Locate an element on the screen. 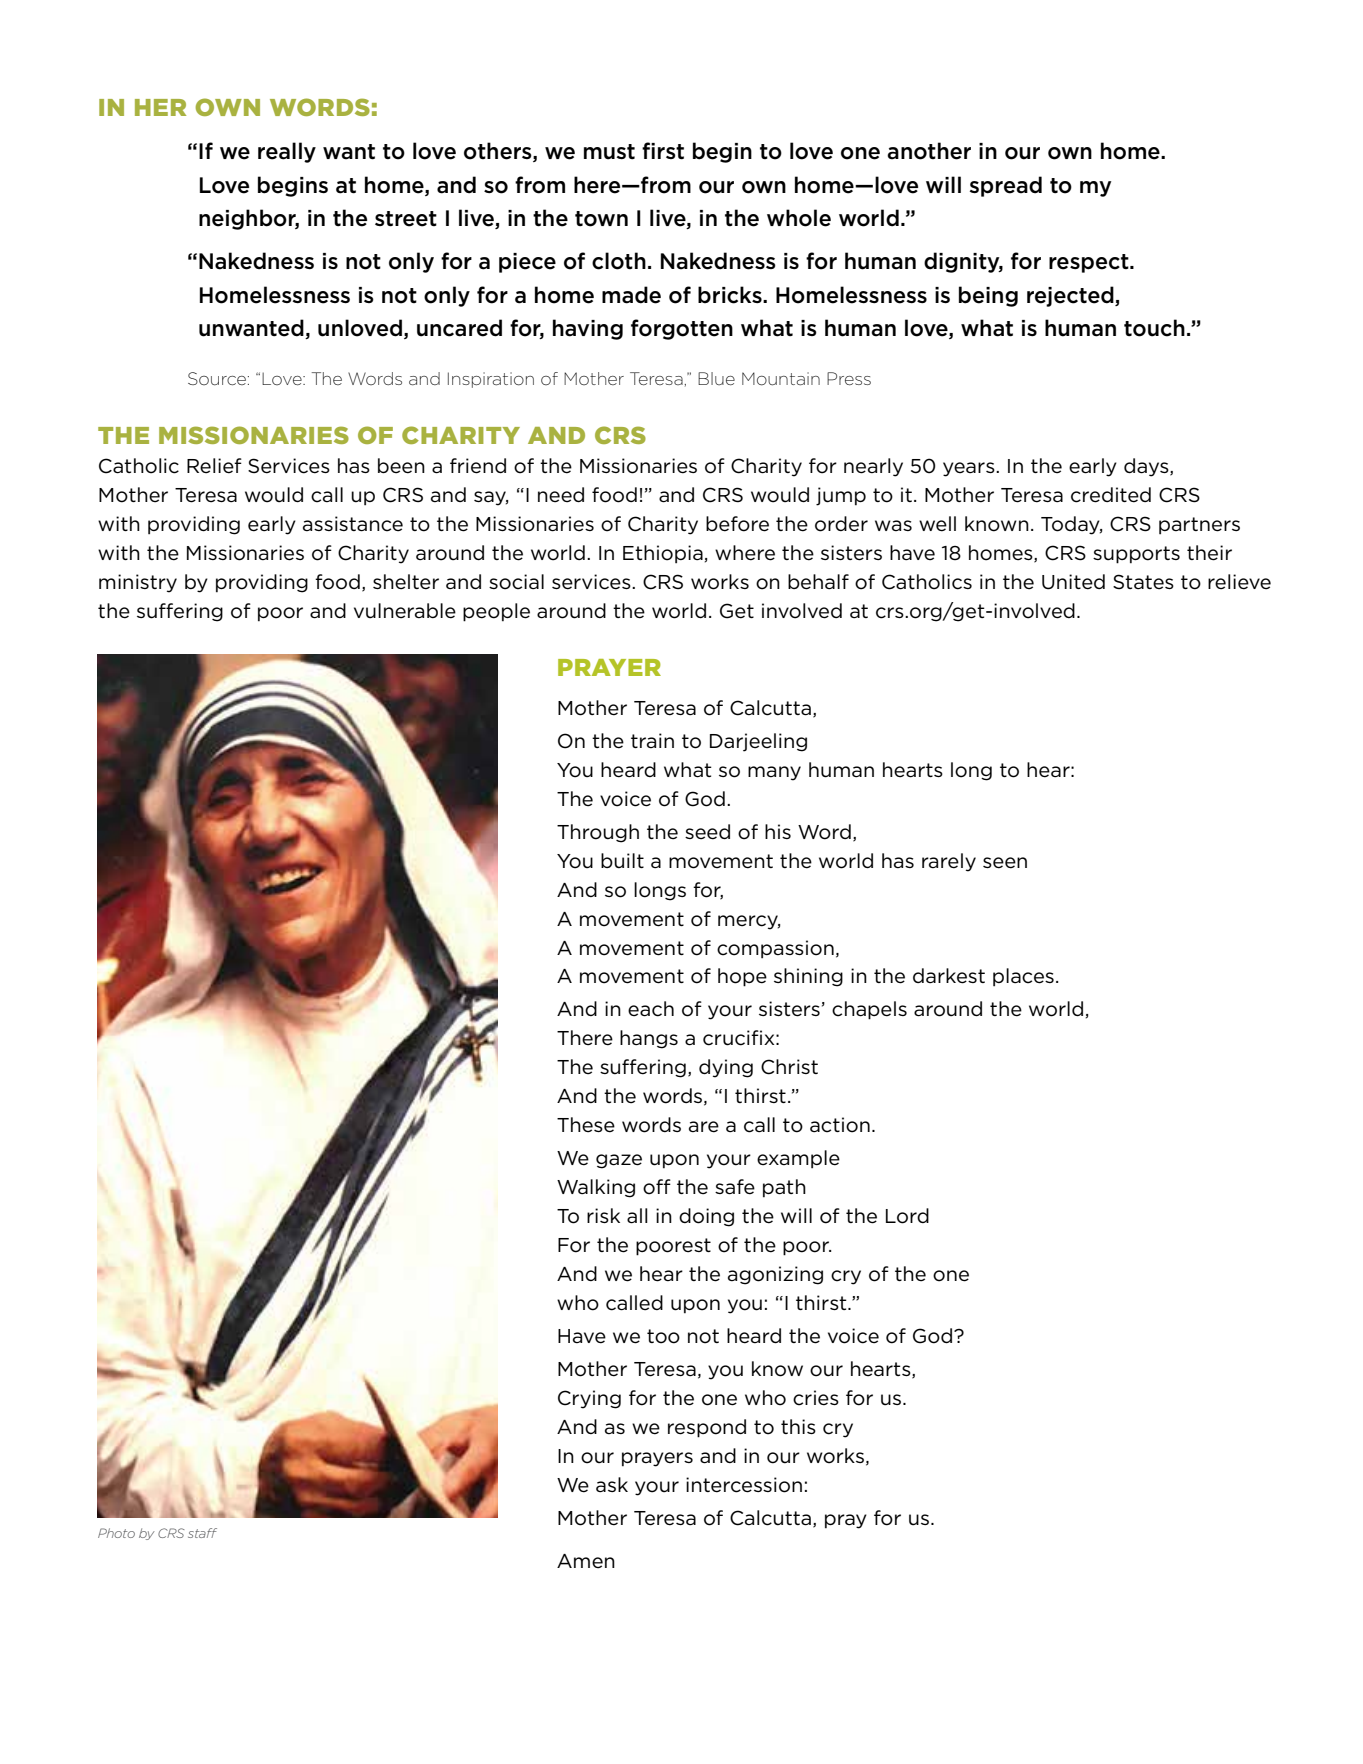 This screenshot has width=1363, height=1764. first is located at coordinates (663, 151).
